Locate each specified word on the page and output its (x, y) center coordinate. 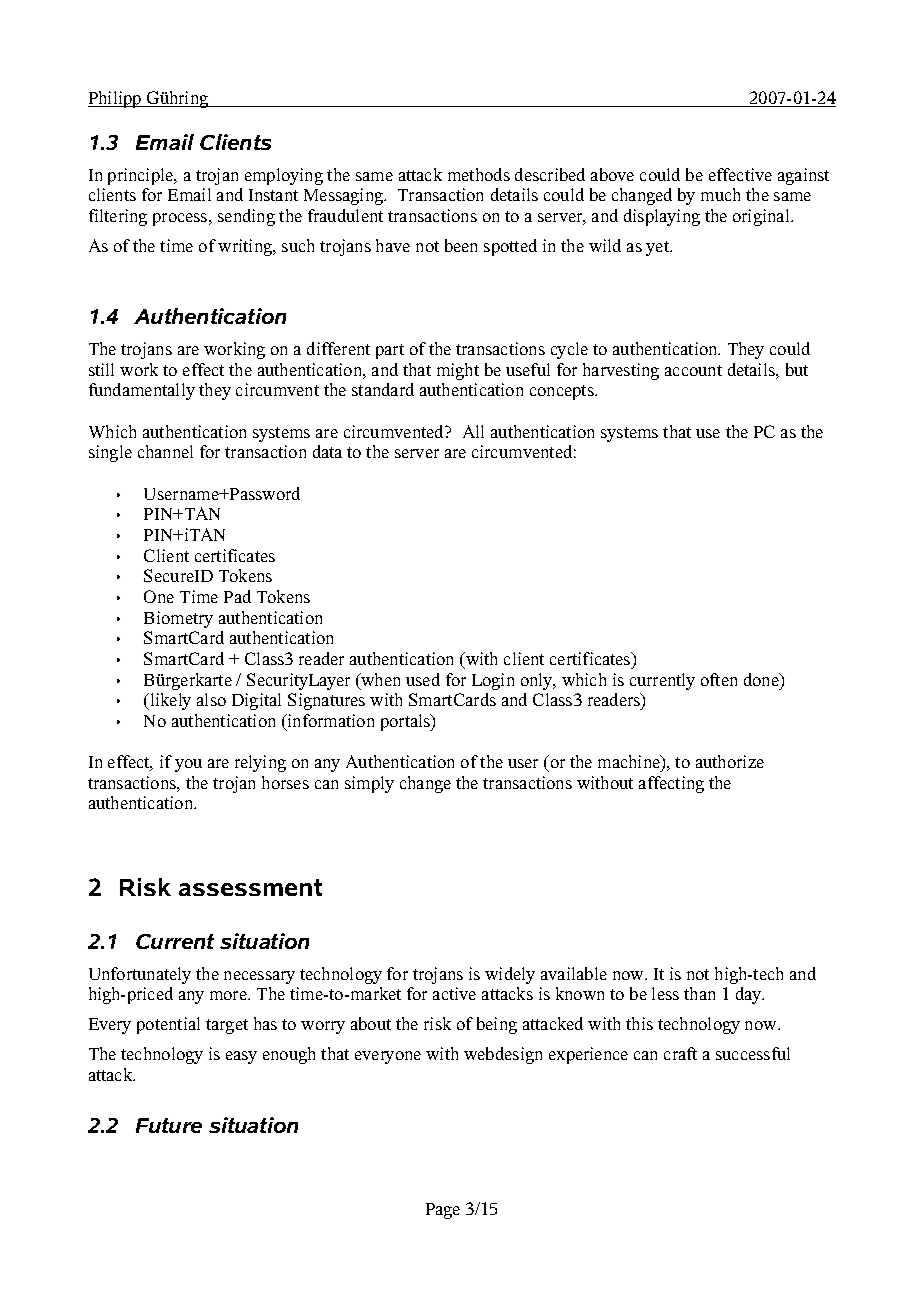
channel (165, 451)
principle (142, 176)
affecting (671, 784)
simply (369, 784)
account (693, 370)
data (327, 451)
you (188, 765)
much (720, 194)
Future (169, 1125)
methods (479, 174)
